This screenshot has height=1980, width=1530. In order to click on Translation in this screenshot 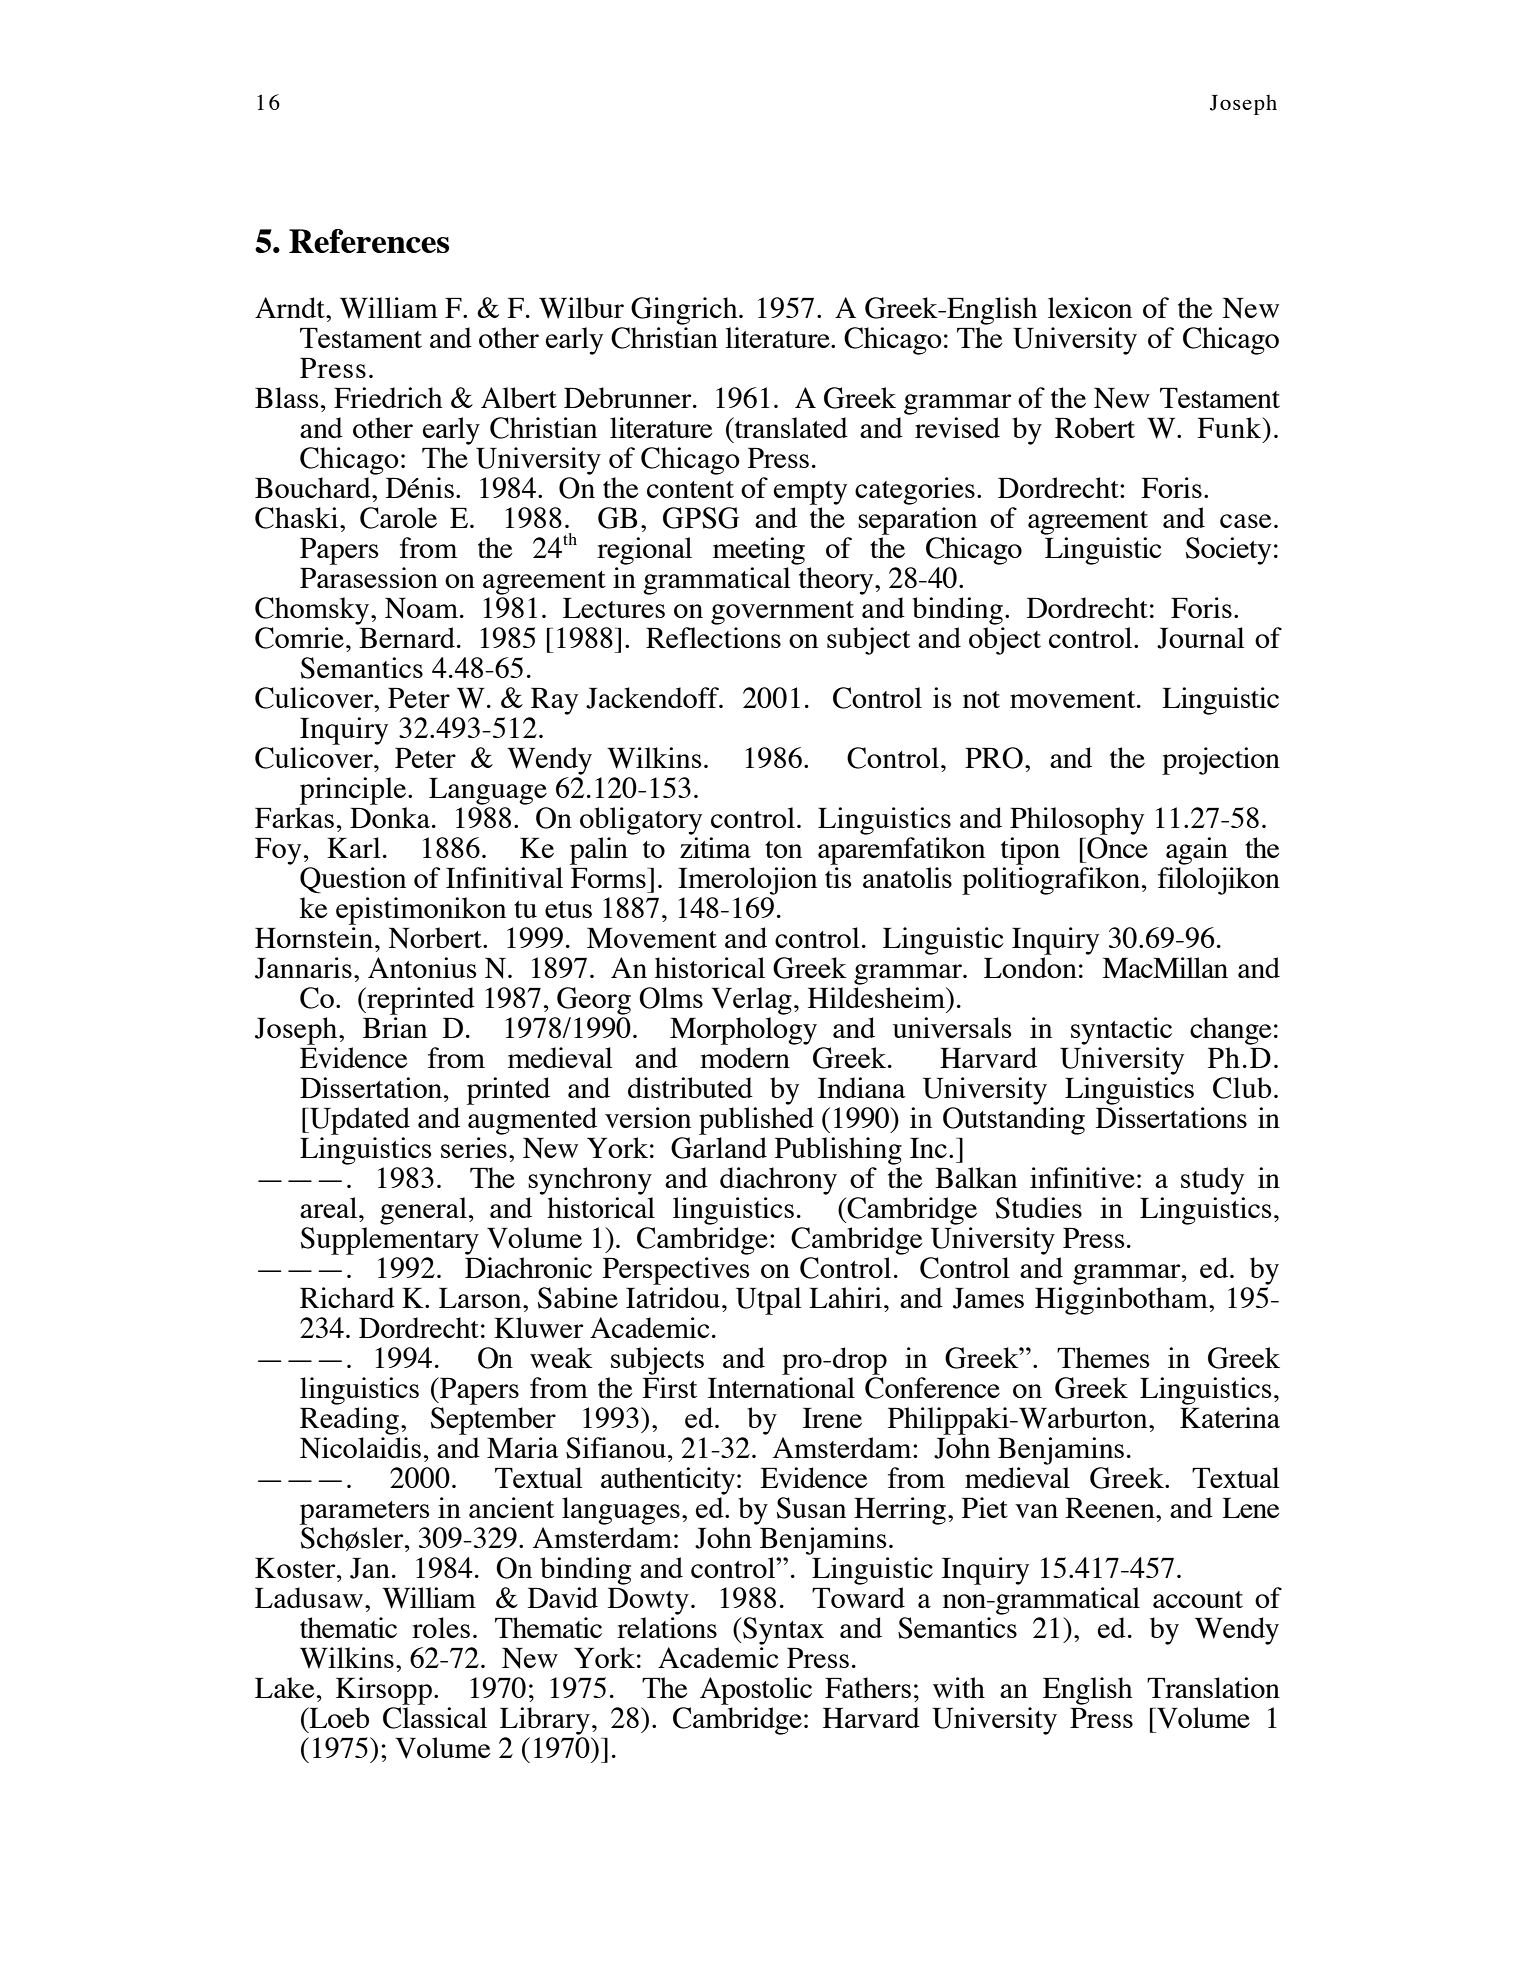, I will do `click(1213, 1687)`.
